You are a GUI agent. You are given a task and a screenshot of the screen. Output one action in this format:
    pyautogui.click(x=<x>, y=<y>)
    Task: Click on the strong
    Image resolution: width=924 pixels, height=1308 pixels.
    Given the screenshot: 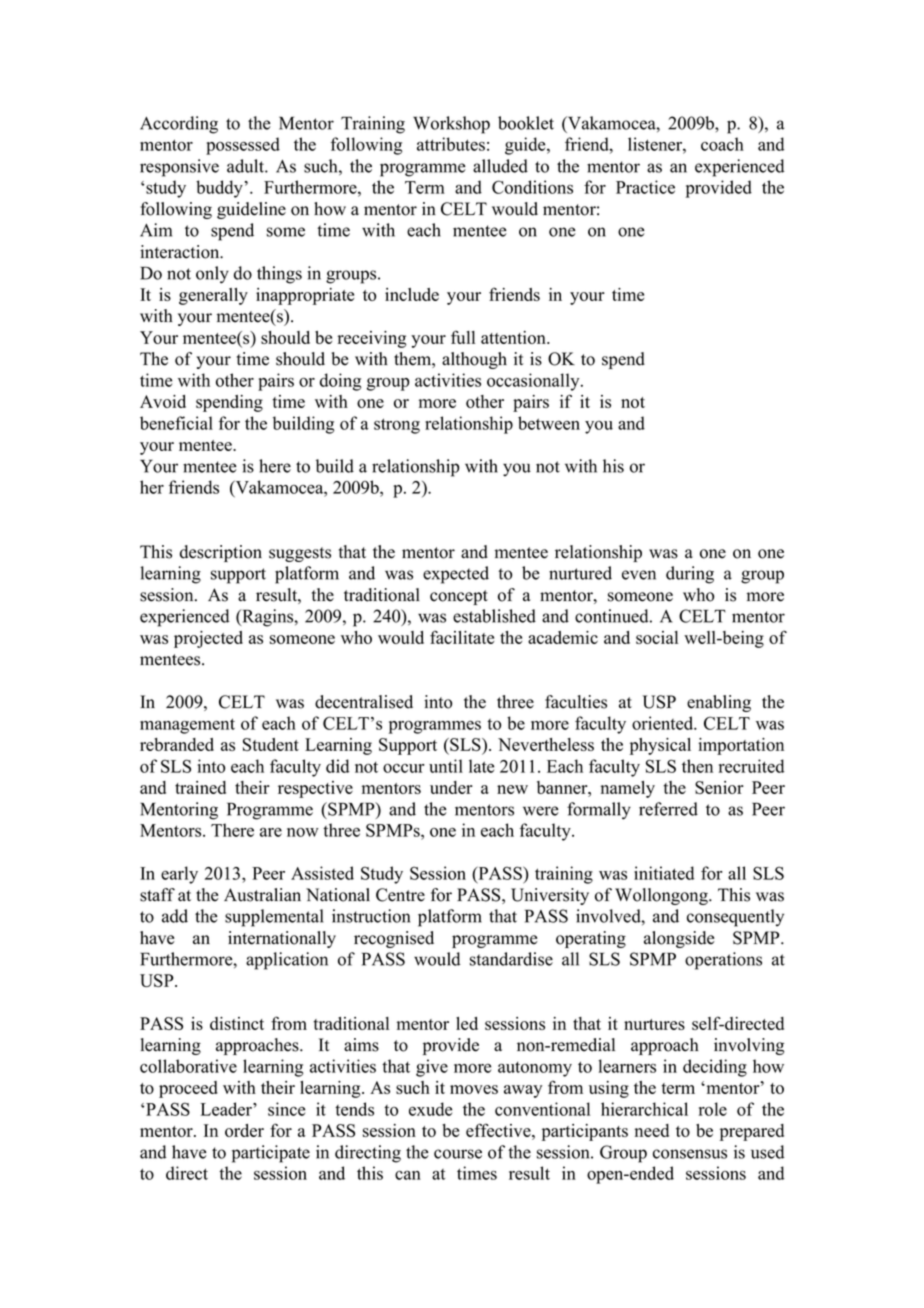 What is the action you would take?
    pyautogui.click(x=397, y=426)
